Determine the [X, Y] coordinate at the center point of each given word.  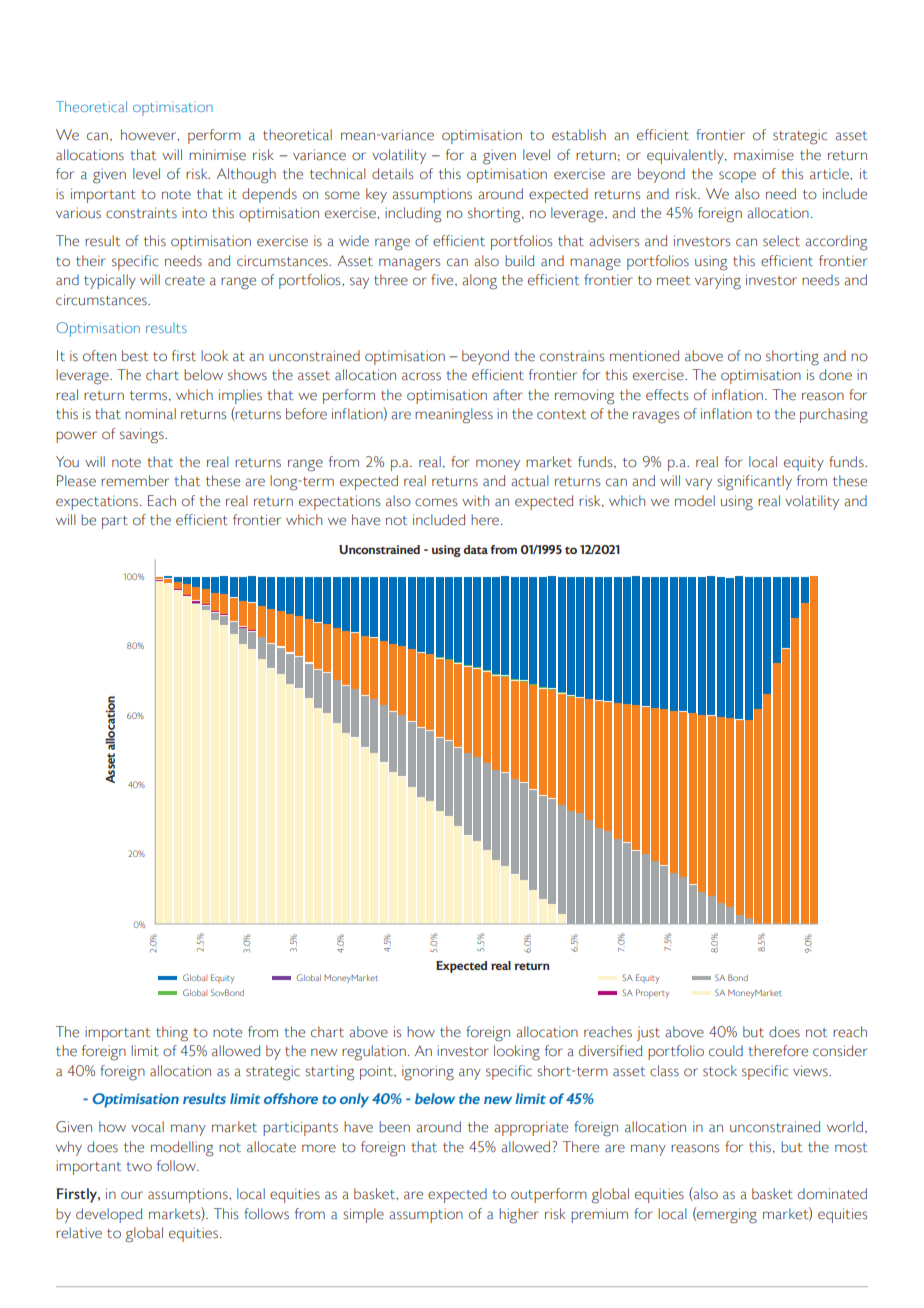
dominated [832, 1194]
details [392, 174]
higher [519, 1216]
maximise [764, 155]
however [150, 135]
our [132, 1195]
